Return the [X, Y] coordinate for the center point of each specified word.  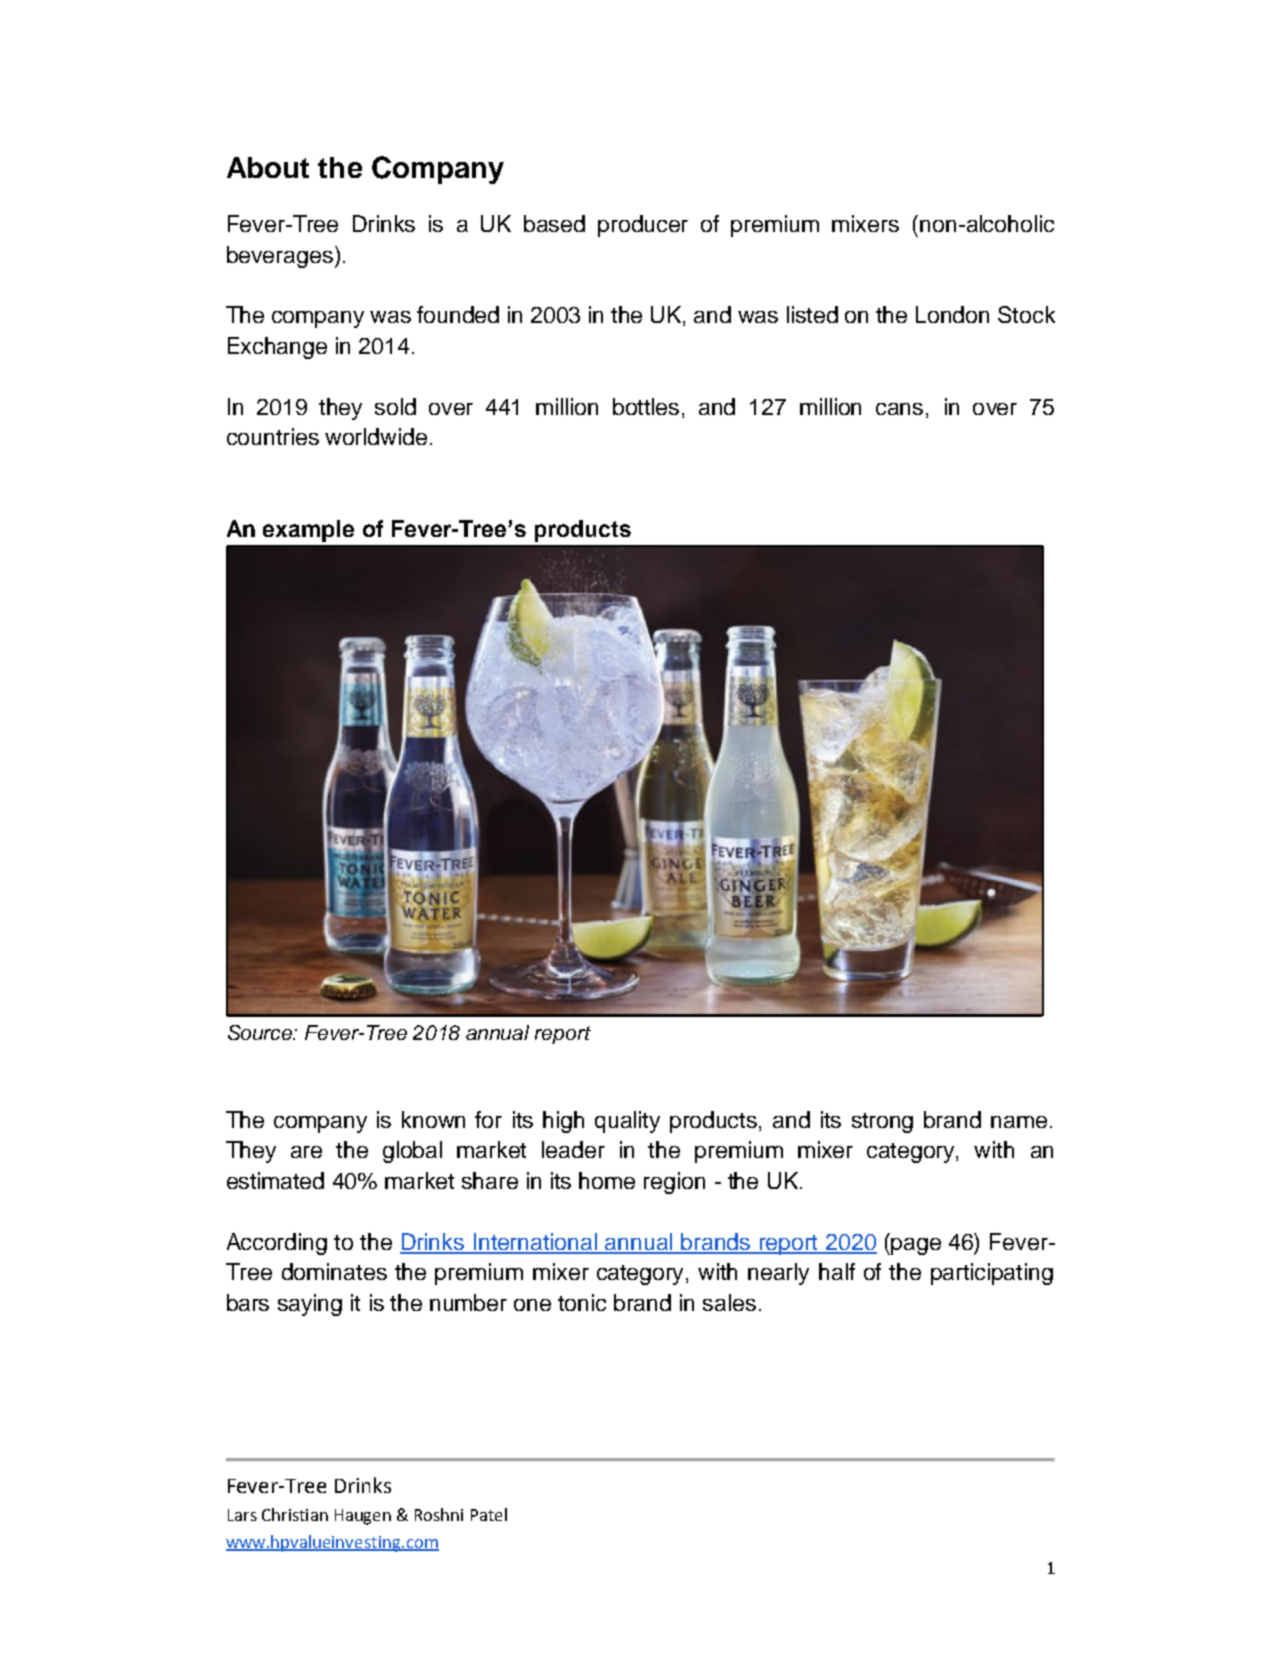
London [952, 314]
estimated [275, 1180]
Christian [295, 1514]
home [607, 1180]
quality [627, 1122]
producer [643, 226]
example [308, 531]
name [1019, 1122]
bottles [646, 406]
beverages [281, 257]
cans [899, 409]
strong [882, 1123]
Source [261, 1032]
